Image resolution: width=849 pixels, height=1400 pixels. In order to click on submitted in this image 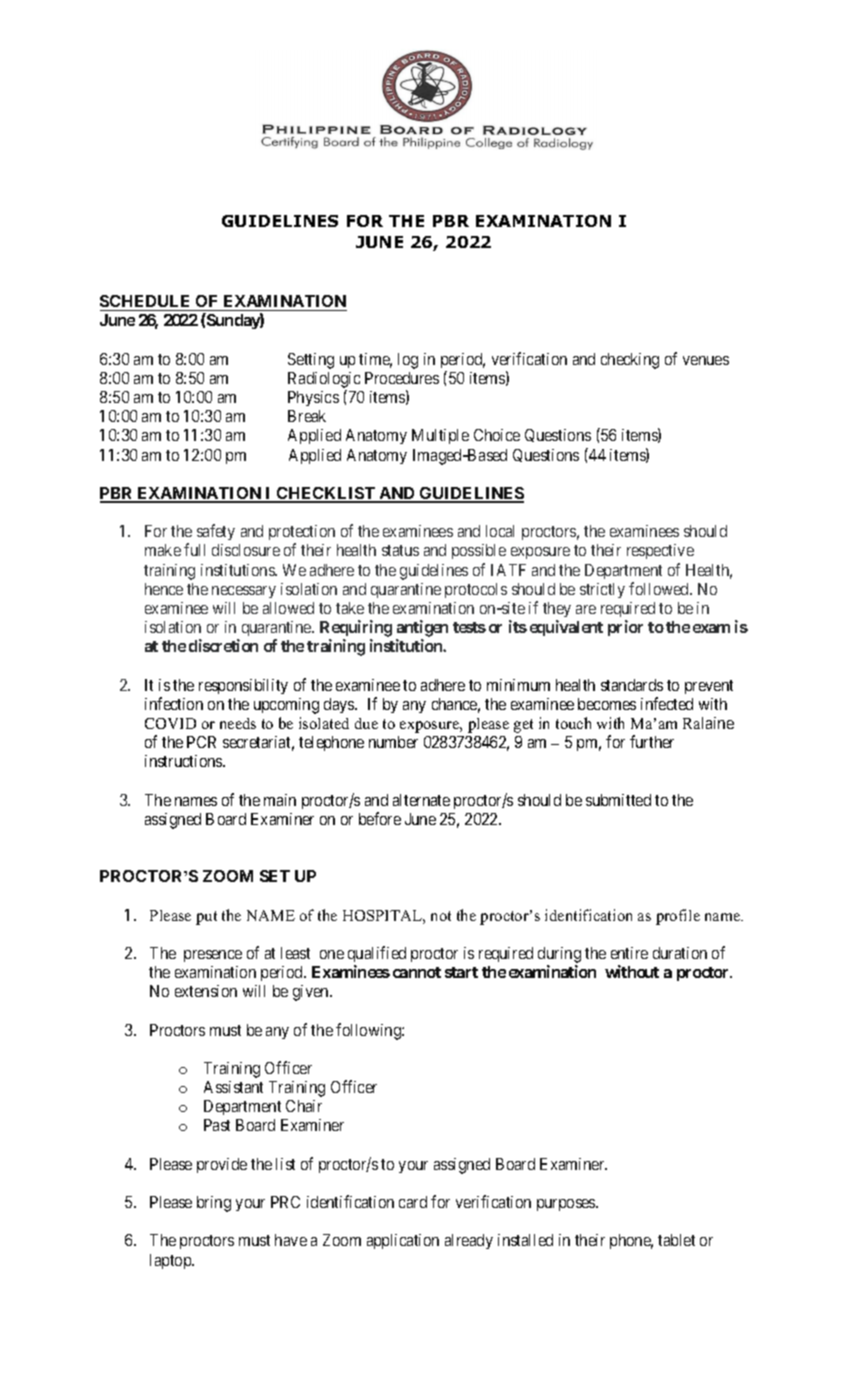, I will do `click(618, 800)`.
